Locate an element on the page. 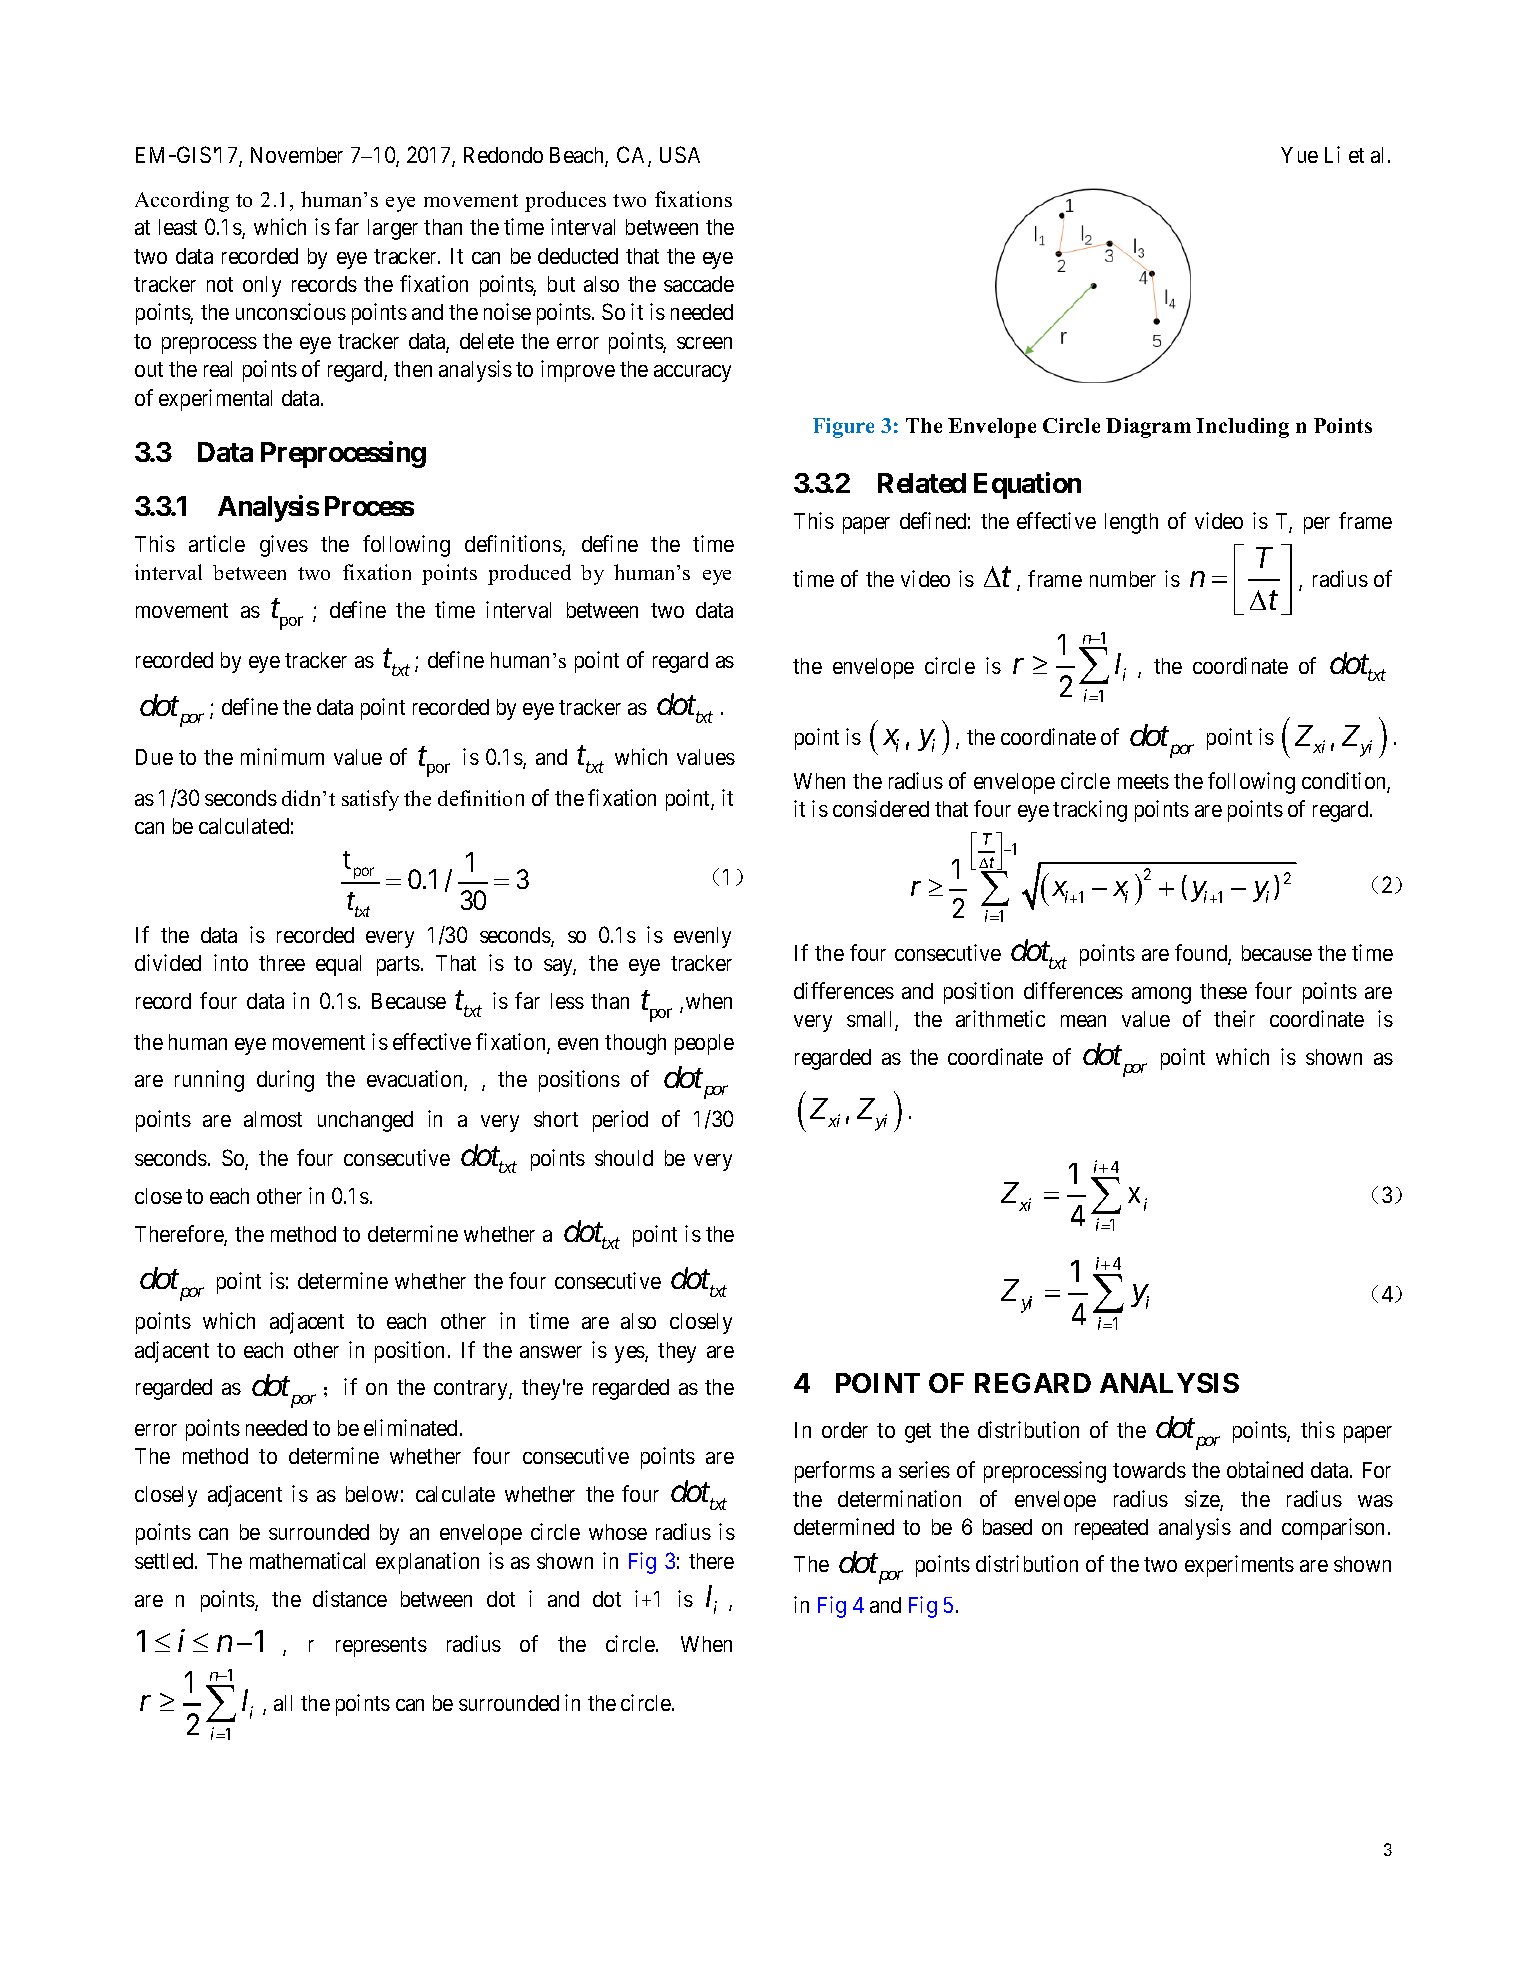  whose is located at coordinates (618, 1532).
